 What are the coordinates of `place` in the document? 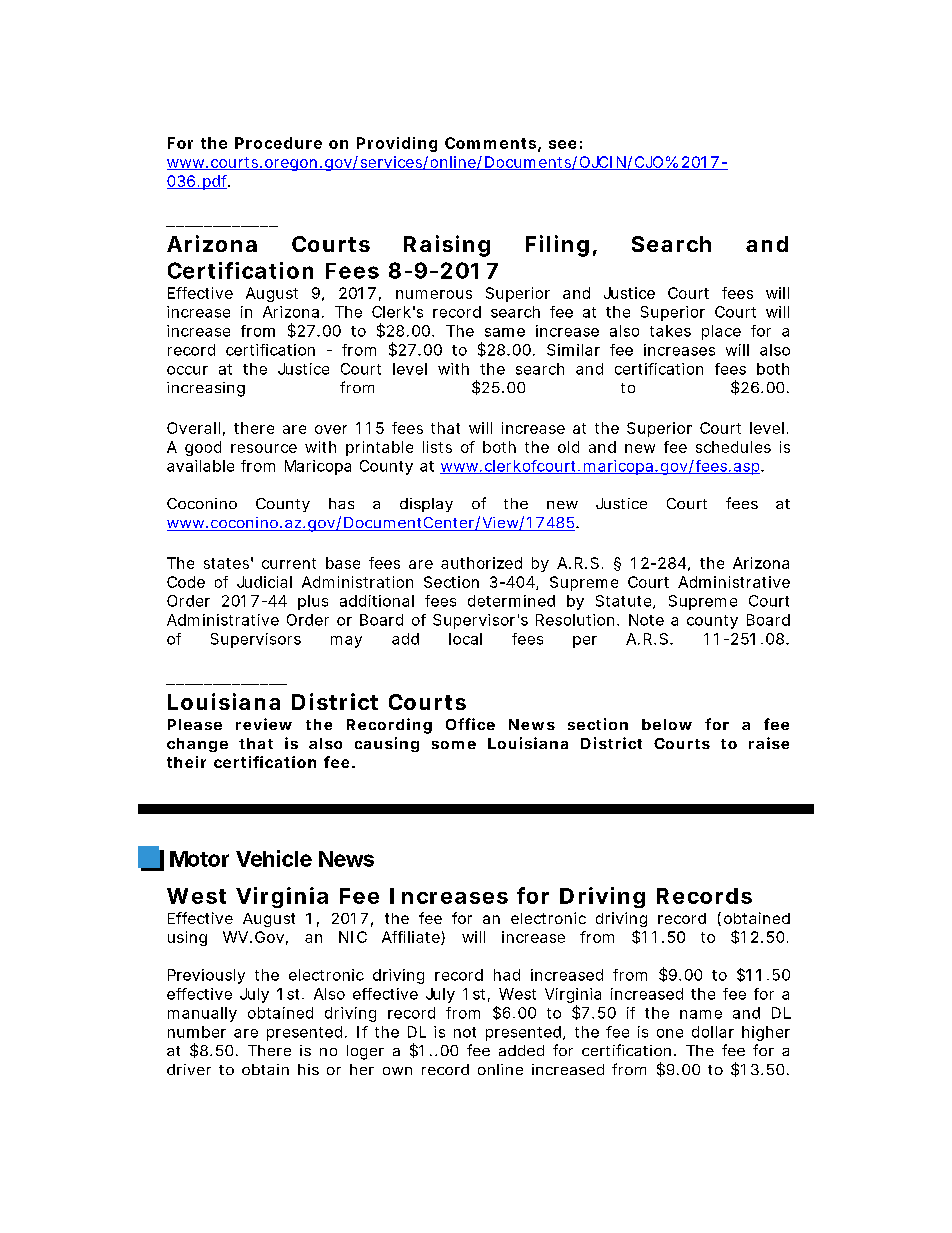 It's located at (721, 332).
